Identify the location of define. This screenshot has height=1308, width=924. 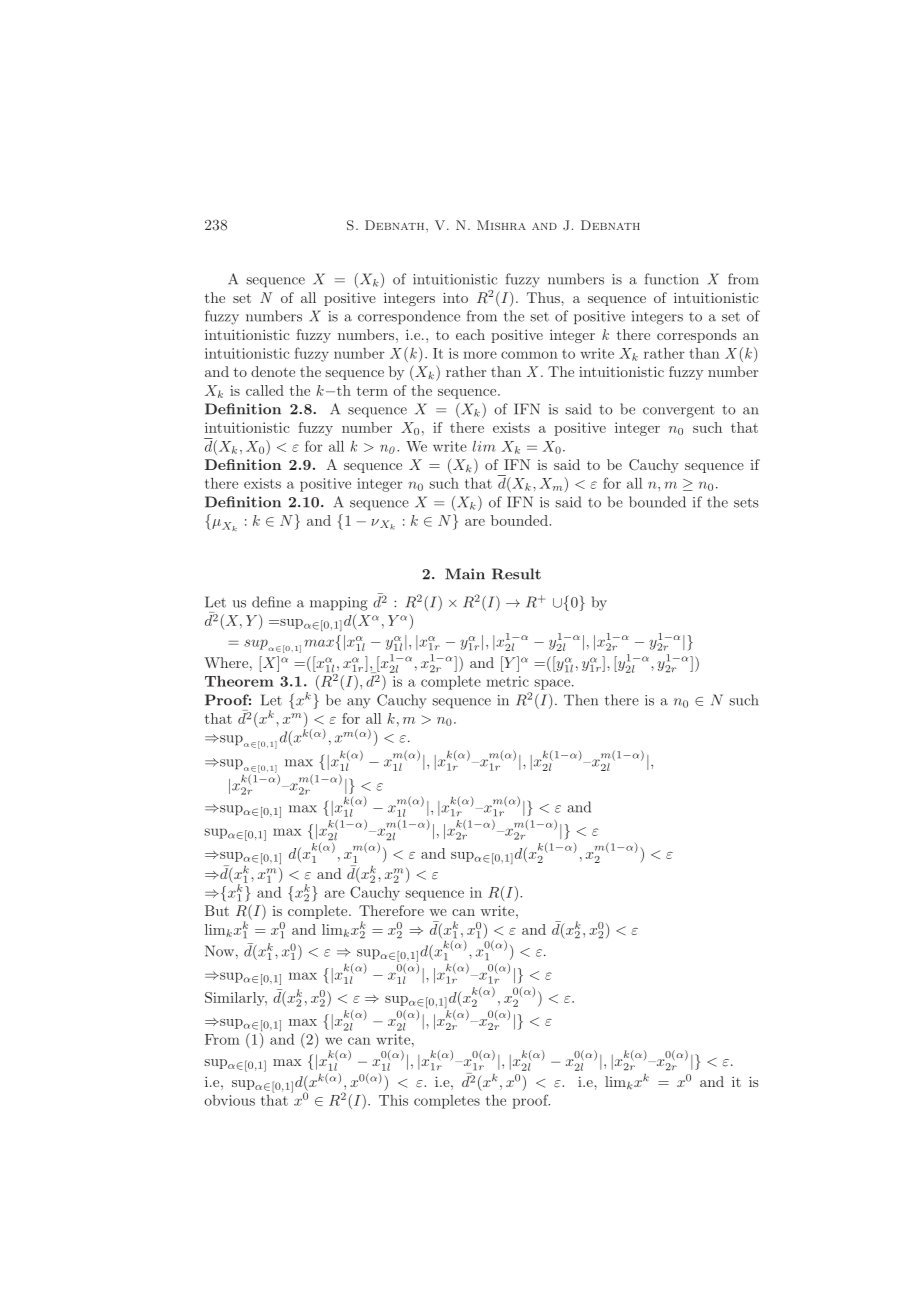
(271, 602).
